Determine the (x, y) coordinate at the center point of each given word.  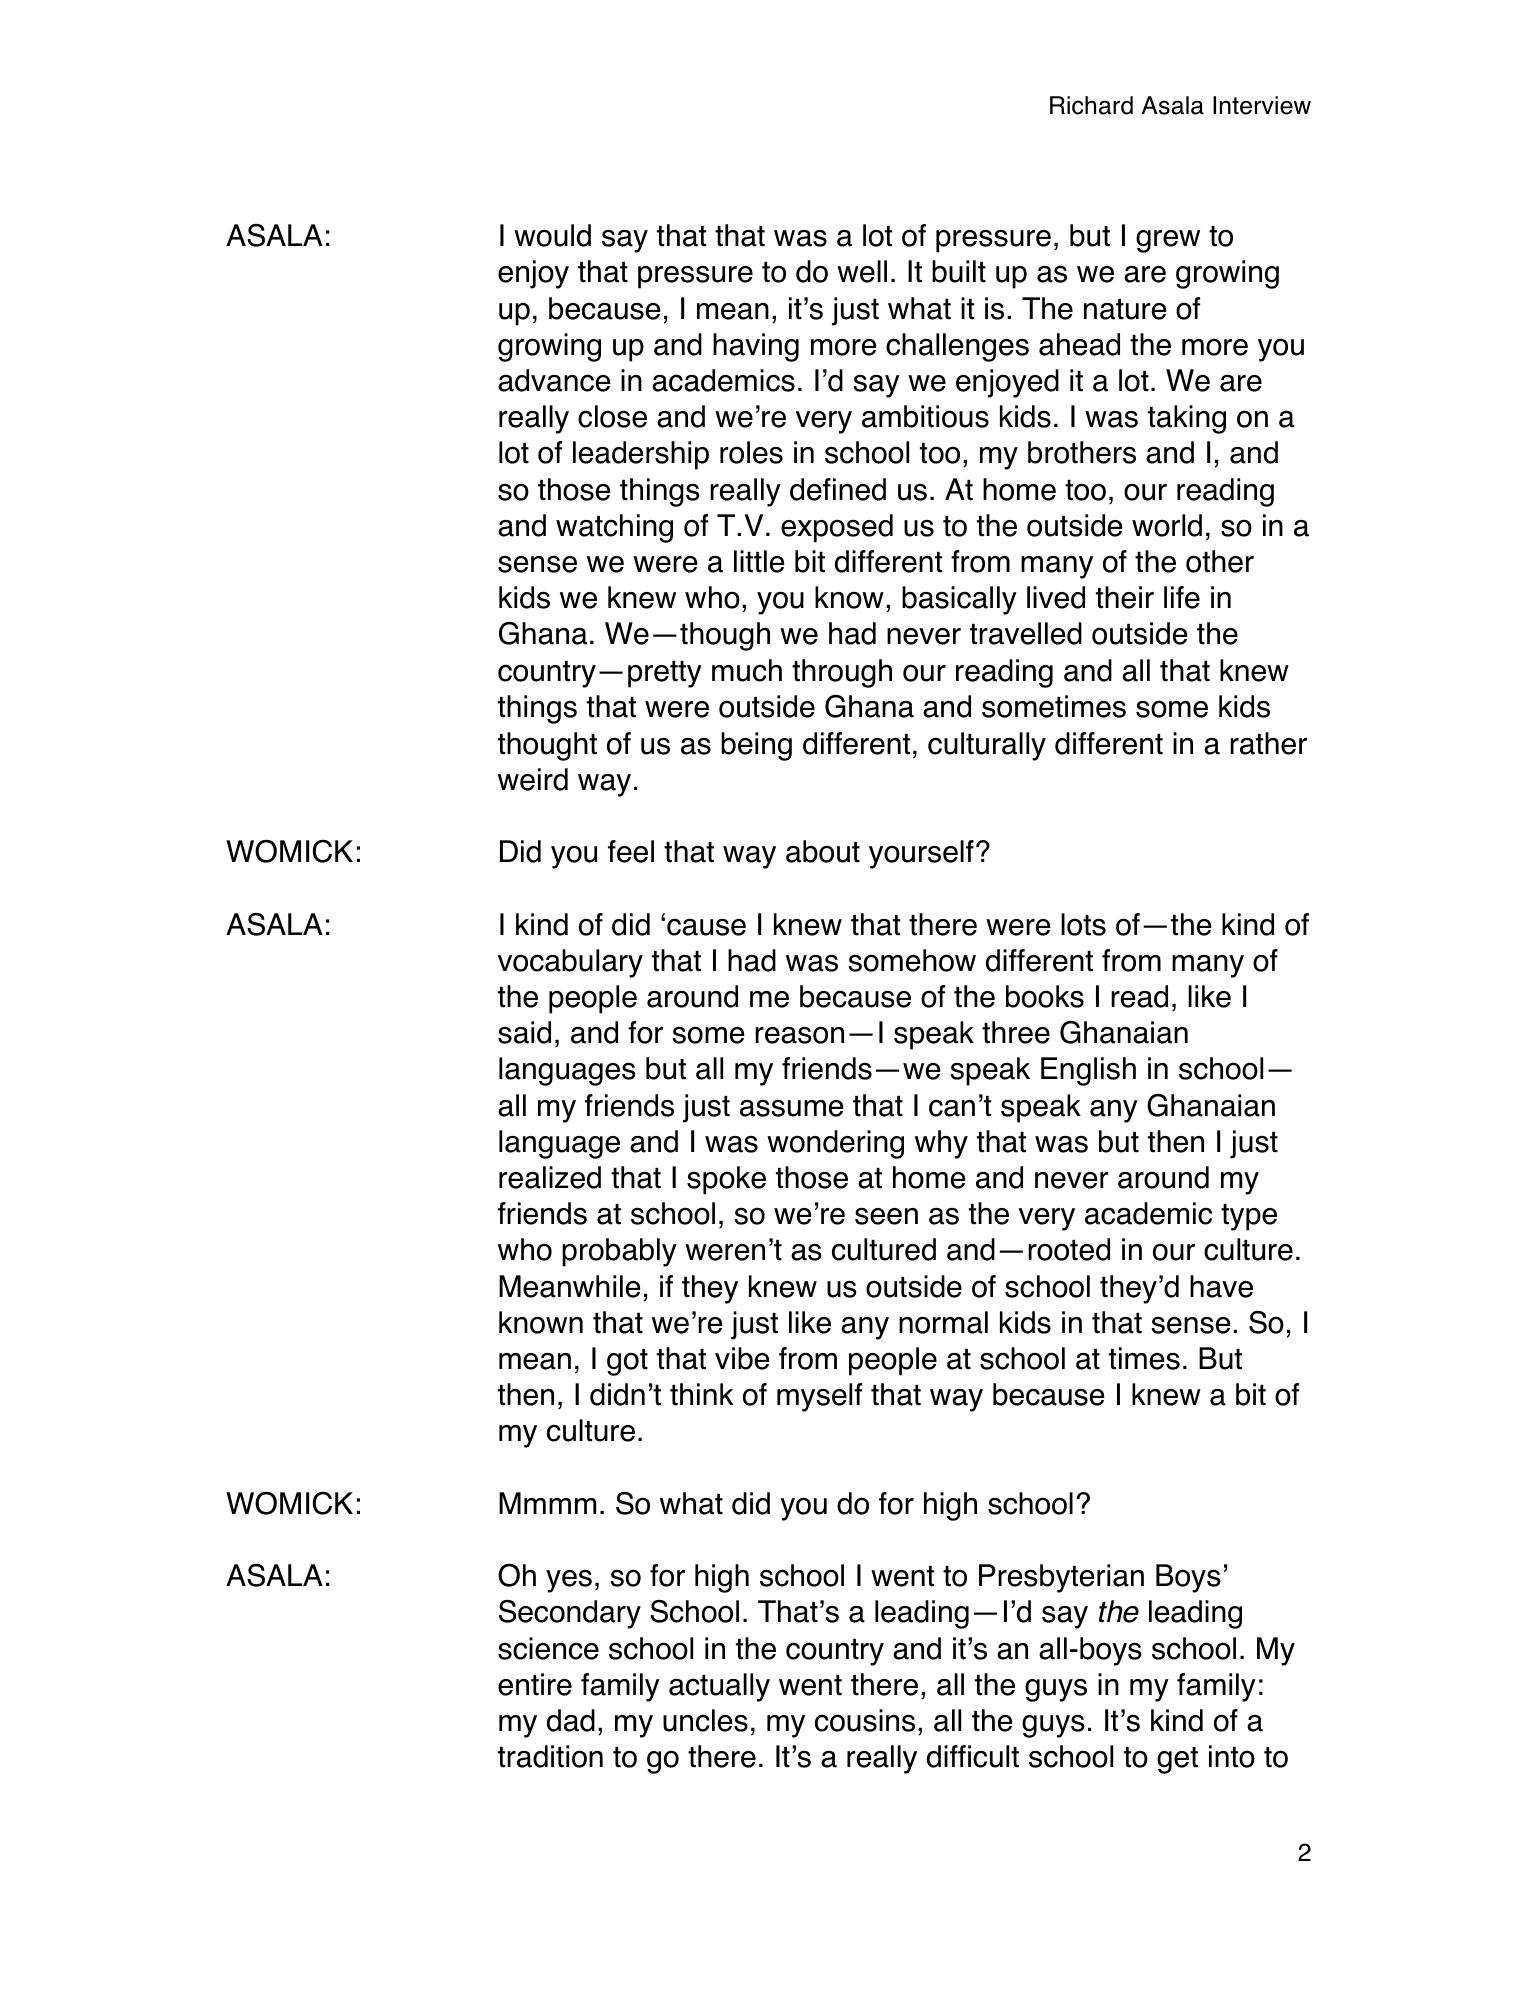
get (1177, 1760)
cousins (865, 1720)
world (1167, 525)
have (1221, 1286)
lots (1083, 924)
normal (943, 1322)
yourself (921, 854)
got (627, 1362)
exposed (837, 528)
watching (614, 528)
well (862, 271)
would (552, 235)
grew (1168, 241)
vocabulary (570, 963)
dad (571, 1720)
